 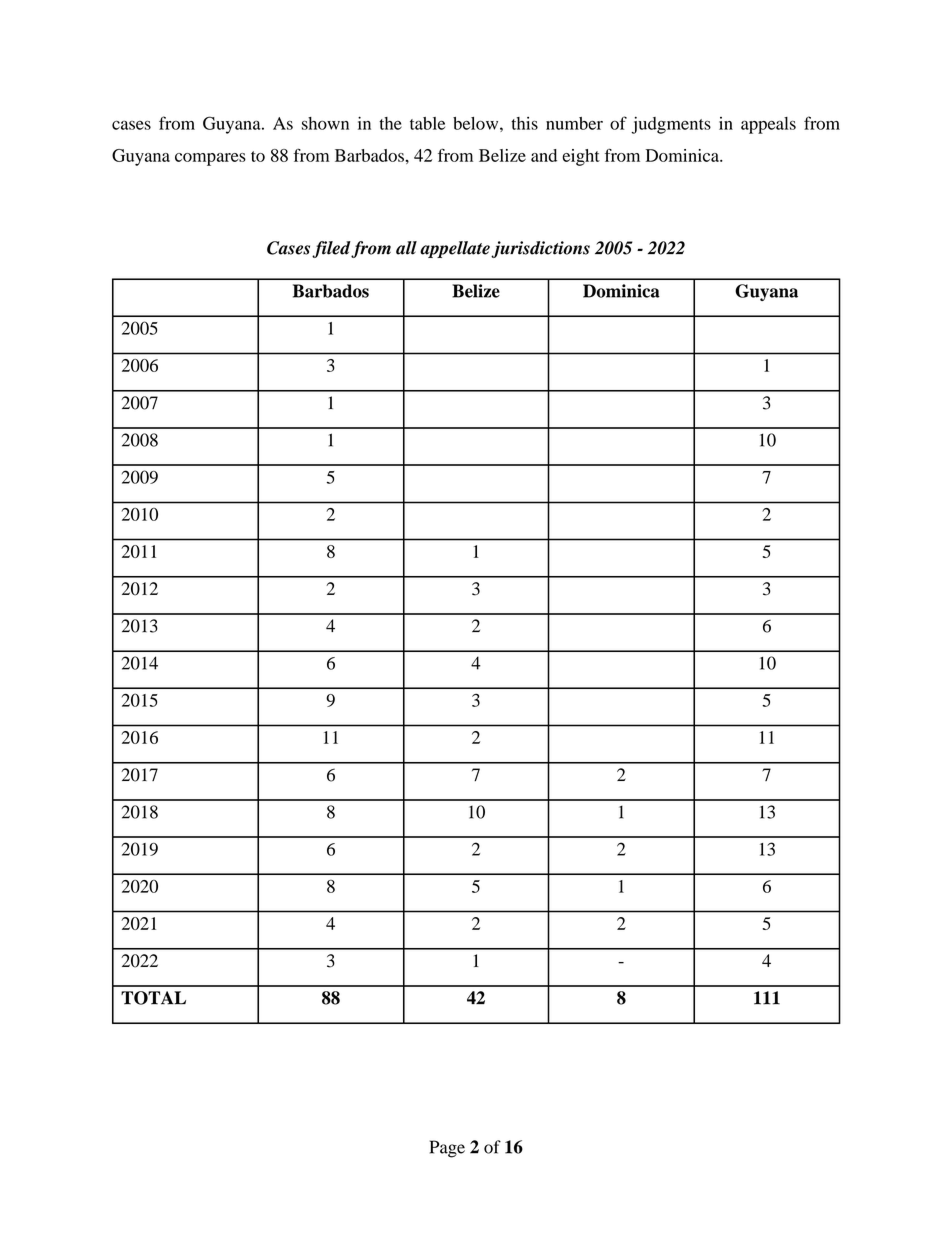 What do you see at coordinates (671, 125) in the screenshot?
I see `judgments` at bounding box center [671, 125].
